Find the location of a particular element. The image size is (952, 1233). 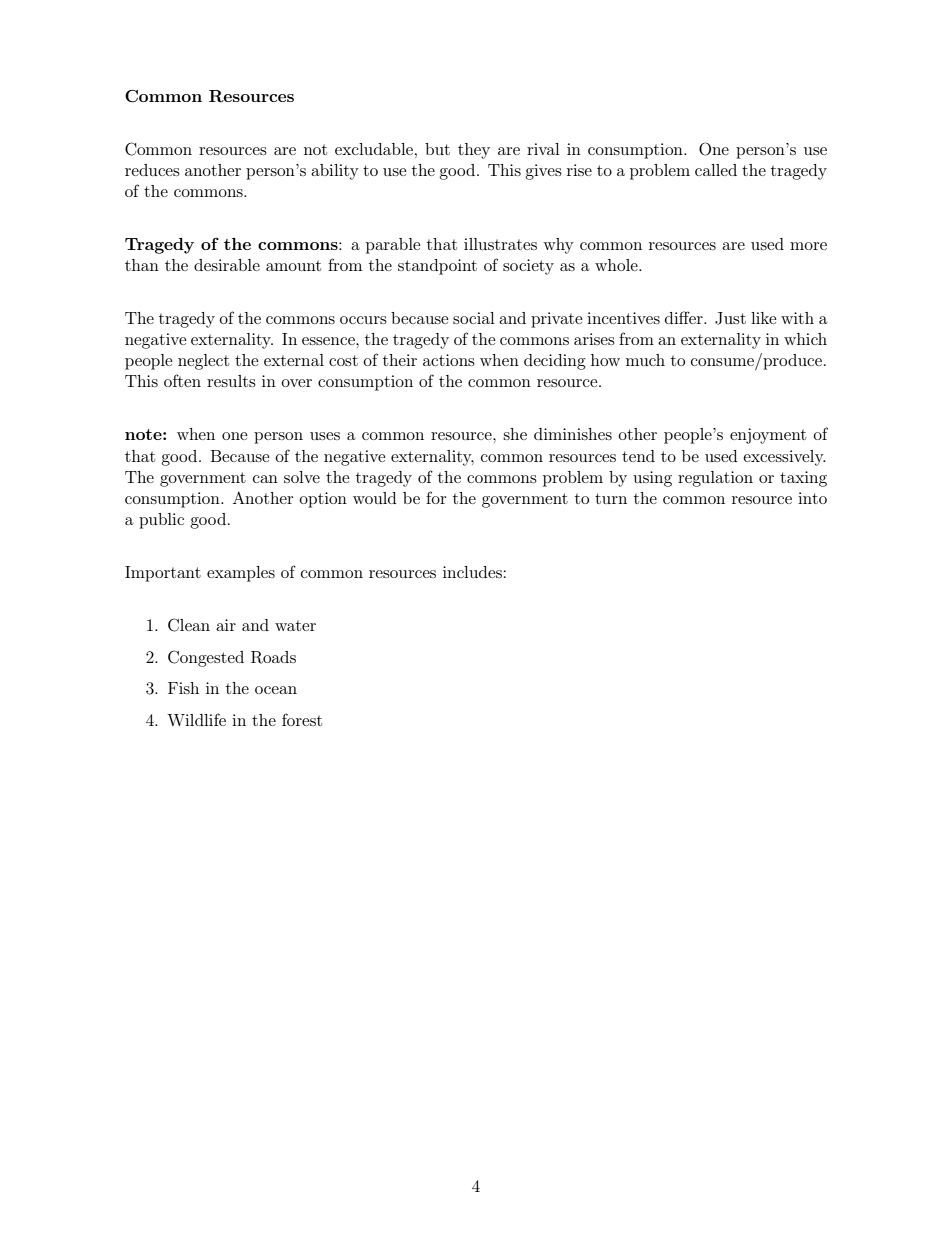

reduces is located at coordinates (152, 170).
